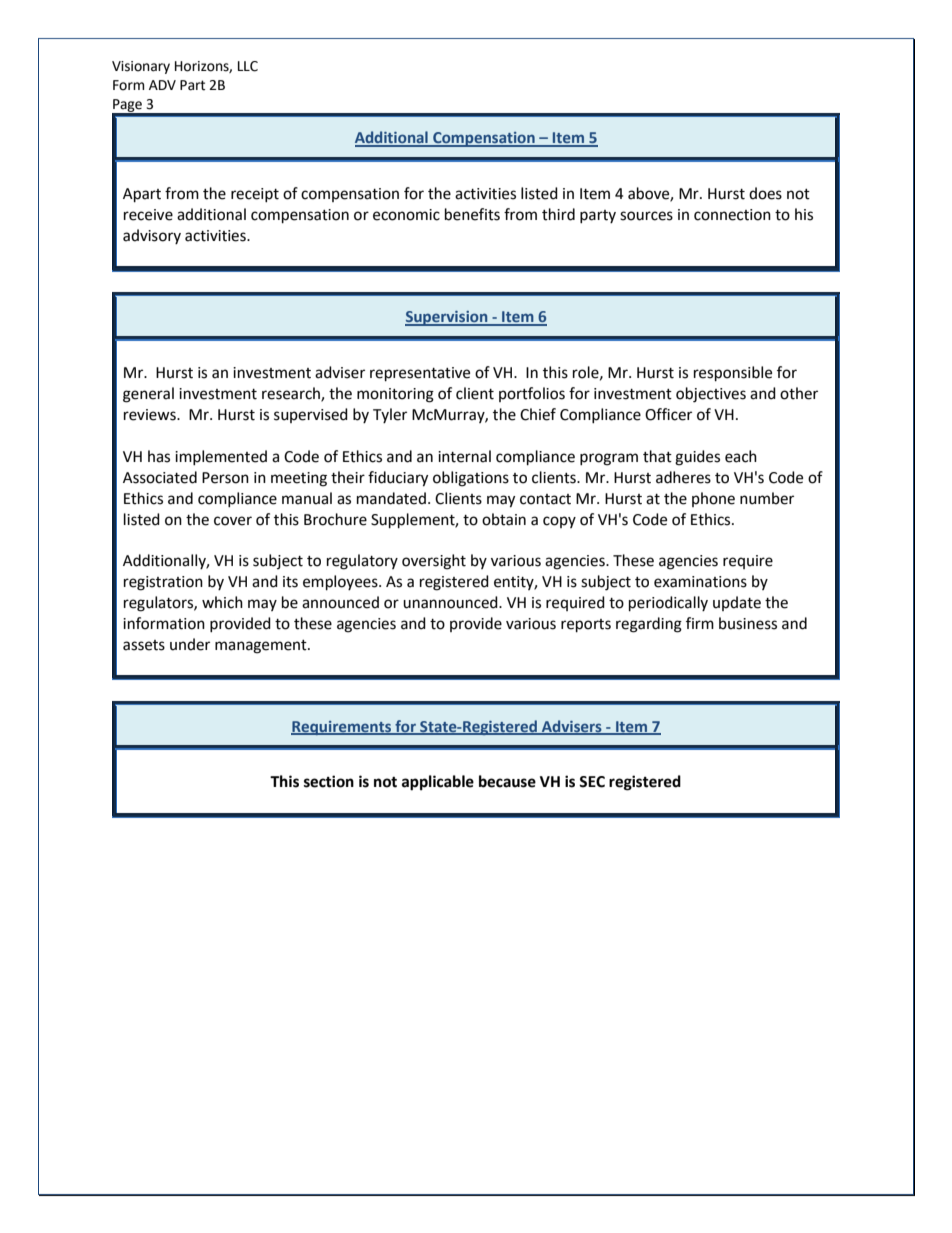 The width and height of the image is (952, 1233). Describe the element at coordinates (464, 456) in the image. I see `internal` at that location.
